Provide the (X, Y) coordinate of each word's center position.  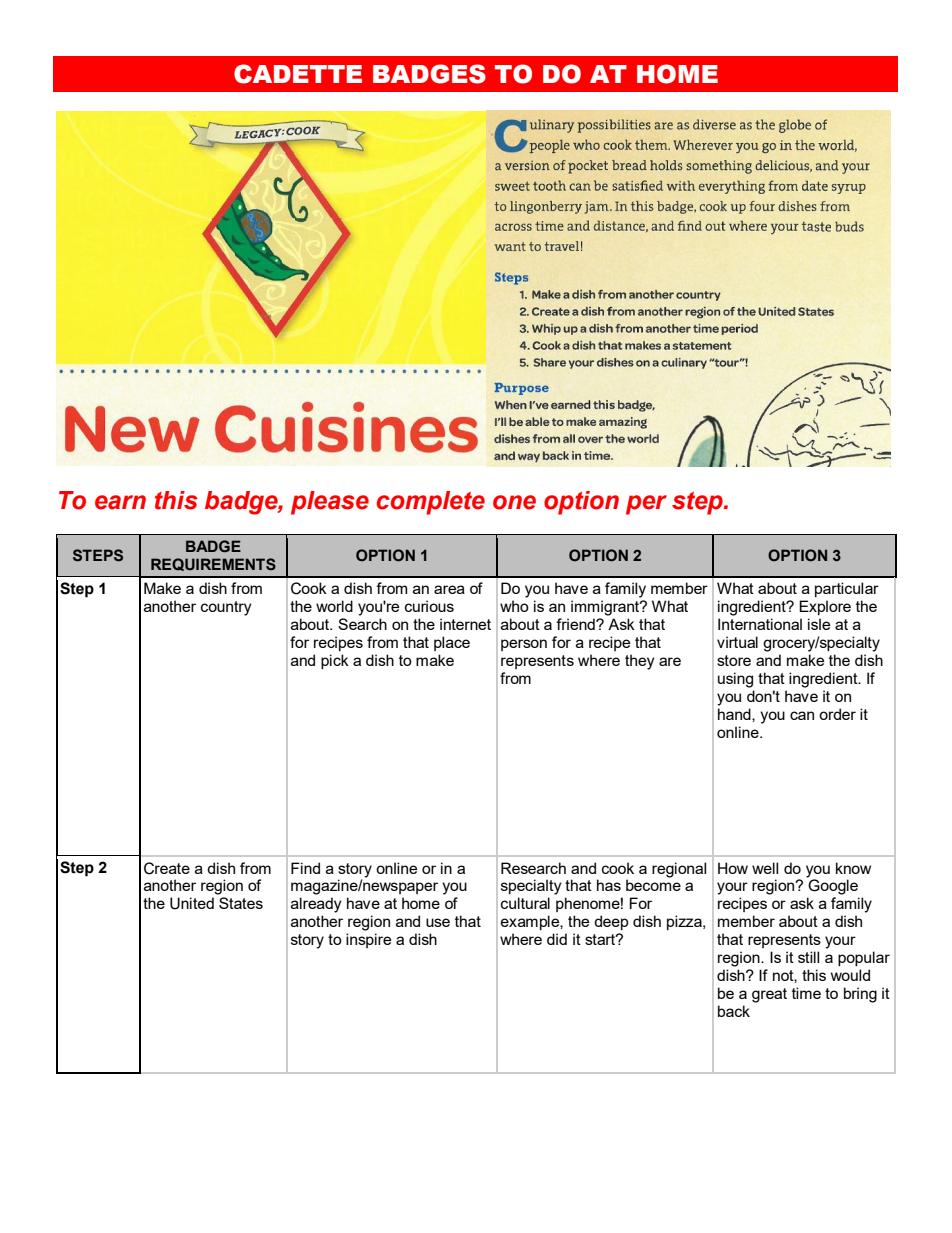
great (769, 995)
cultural (525, 903)
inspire (368, 940)
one (514, 502)
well (765, 868)
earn (120, 502)
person (524, 645)
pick (335, 661)
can (802, 715)
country (226, 608)
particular (847, 589)
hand (735, 715)
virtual (737, 642)
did (557, 939)
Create (167, 868)
